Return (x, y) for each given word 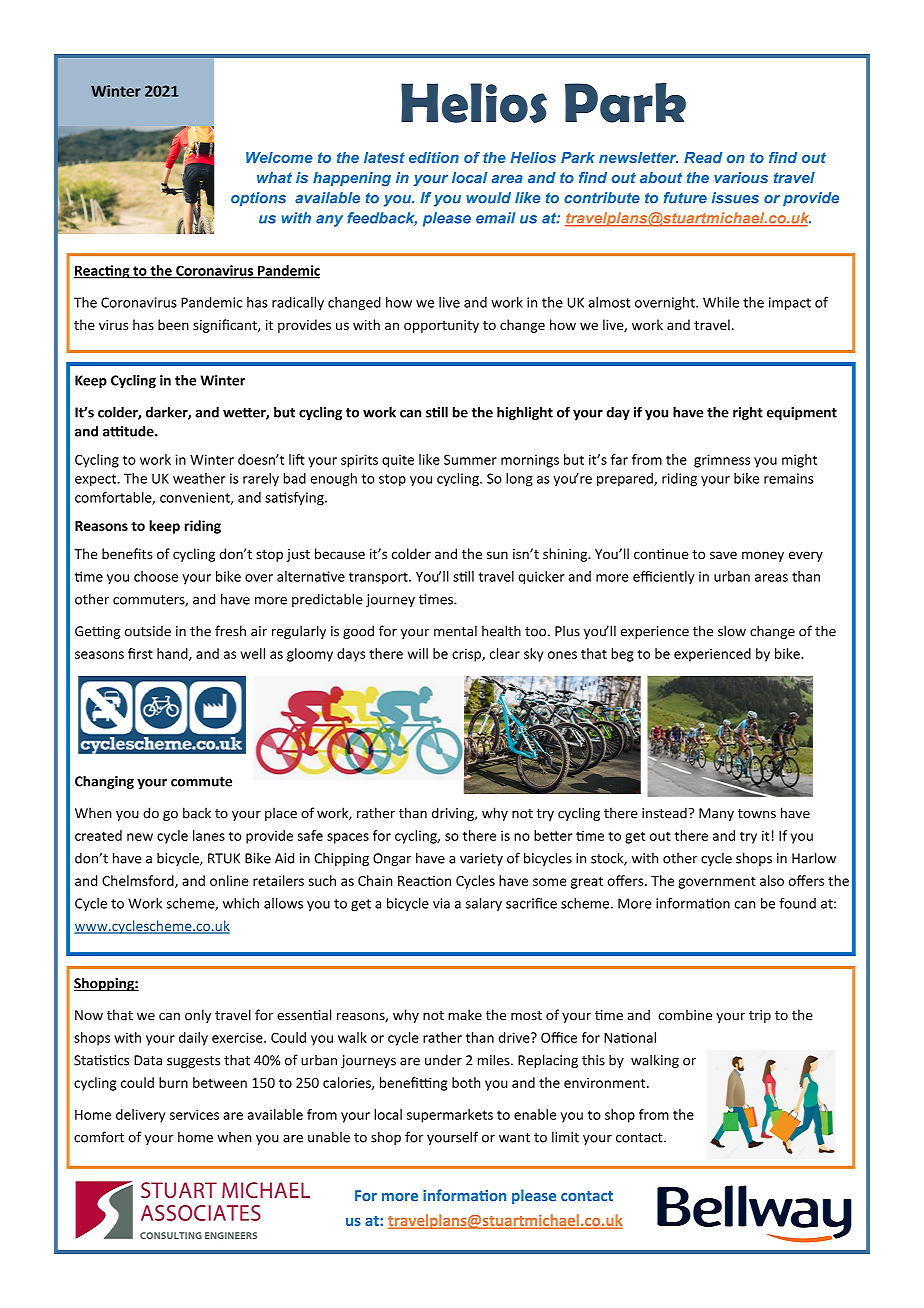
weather (199, 478)
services (194, 1114)
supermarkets (450, 1116)
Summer (470, 459)
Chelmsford (139, 881)
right (748, 413)
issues (735, 198)
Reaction (424, 881)
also (772, 880)
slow (732, 631)
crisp (467, 655)
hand (173, 654)
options (258, 199)
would (489, 198)
